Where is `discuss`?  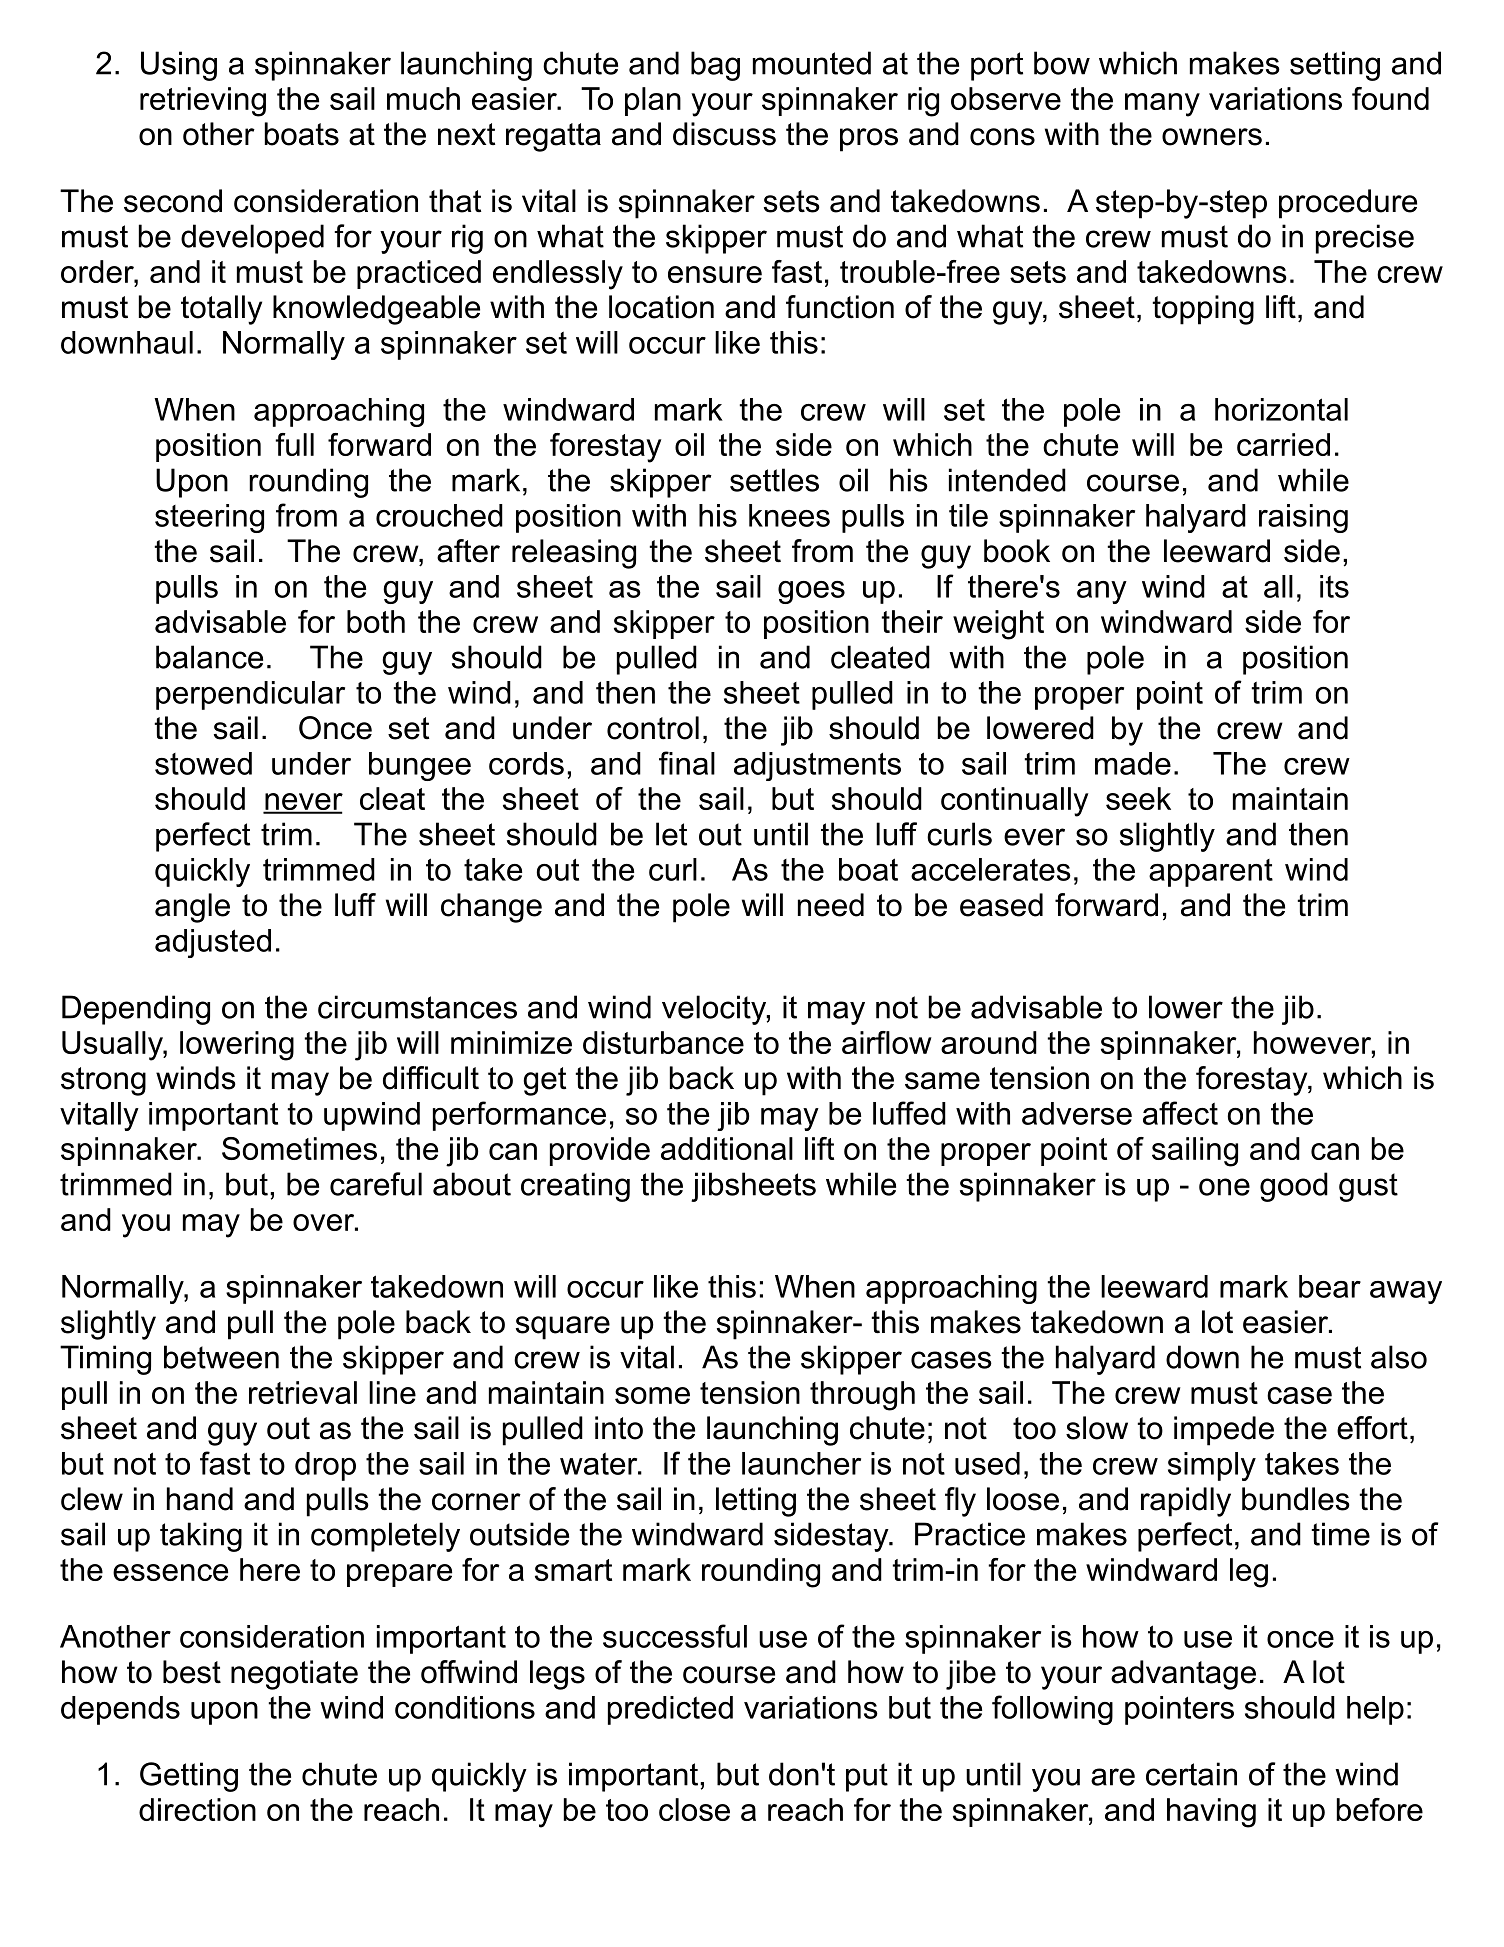 discuss is located at coordinates (724, 134).
